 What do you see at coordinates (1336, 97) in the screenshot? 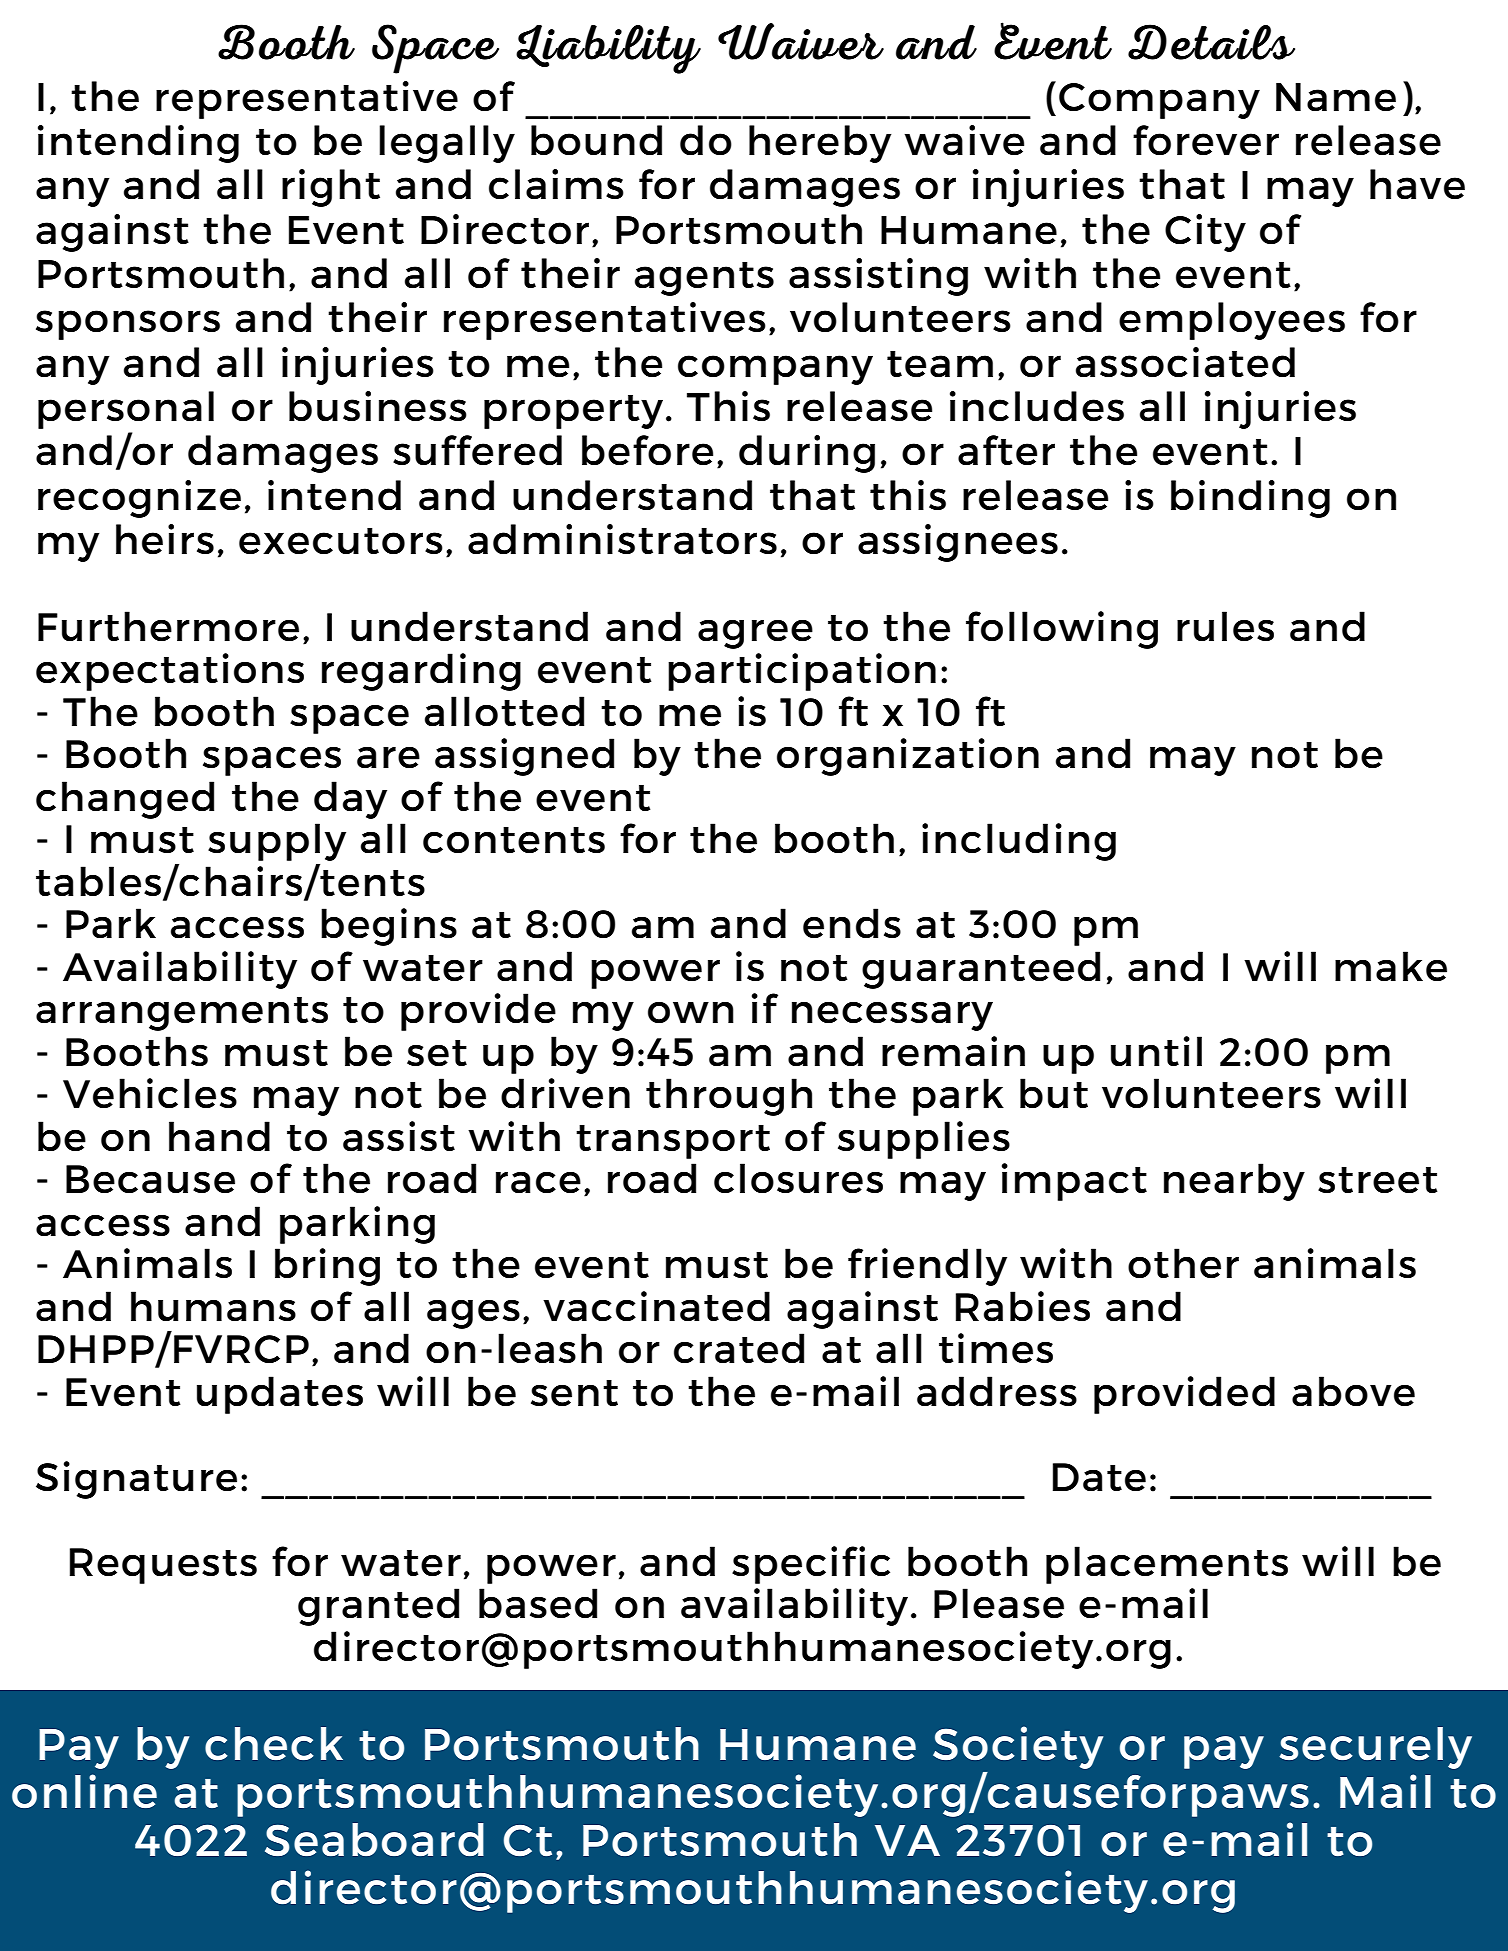
I see `Name` at bounding box center [1336, 97].
